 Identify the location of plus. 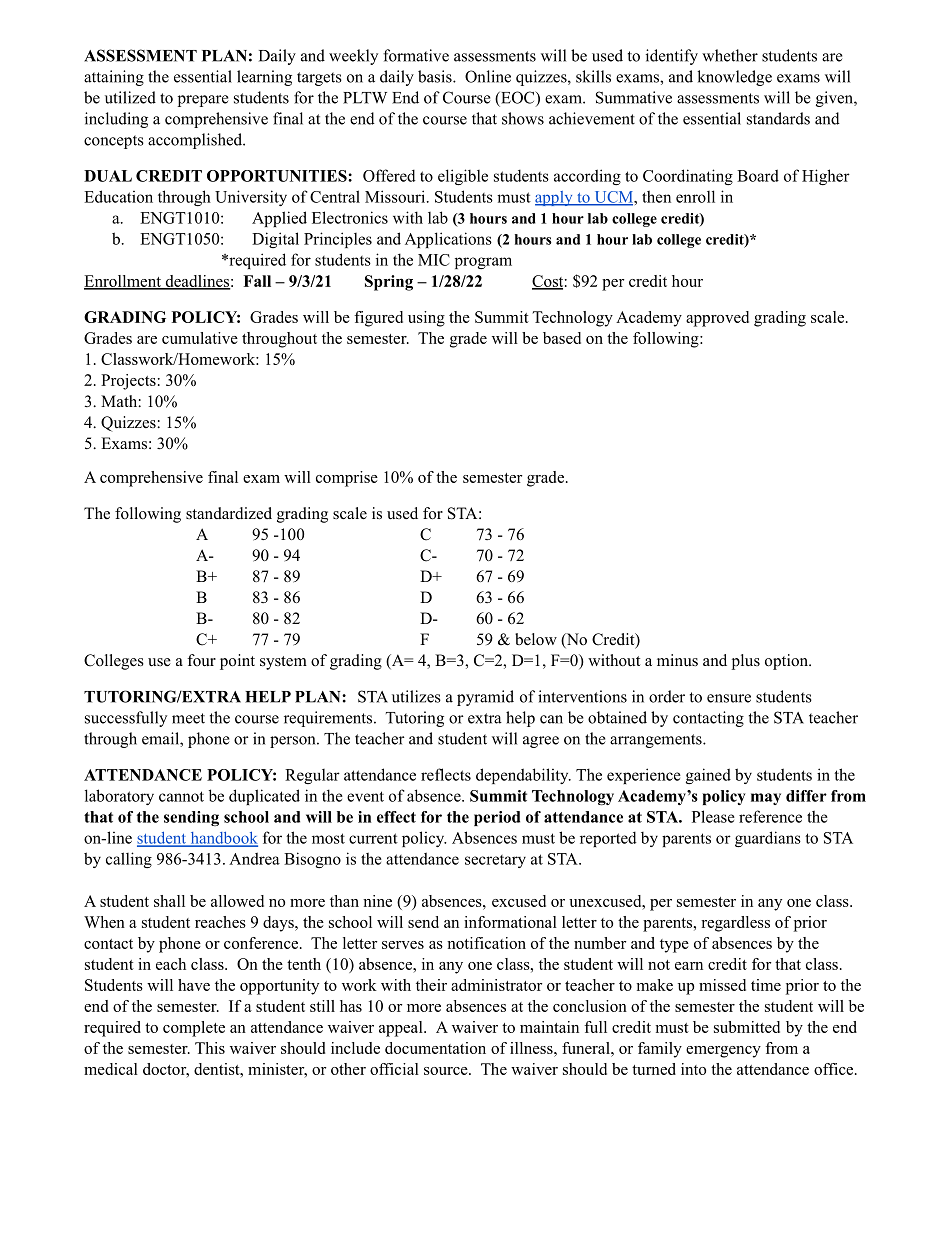
(746, 662).
